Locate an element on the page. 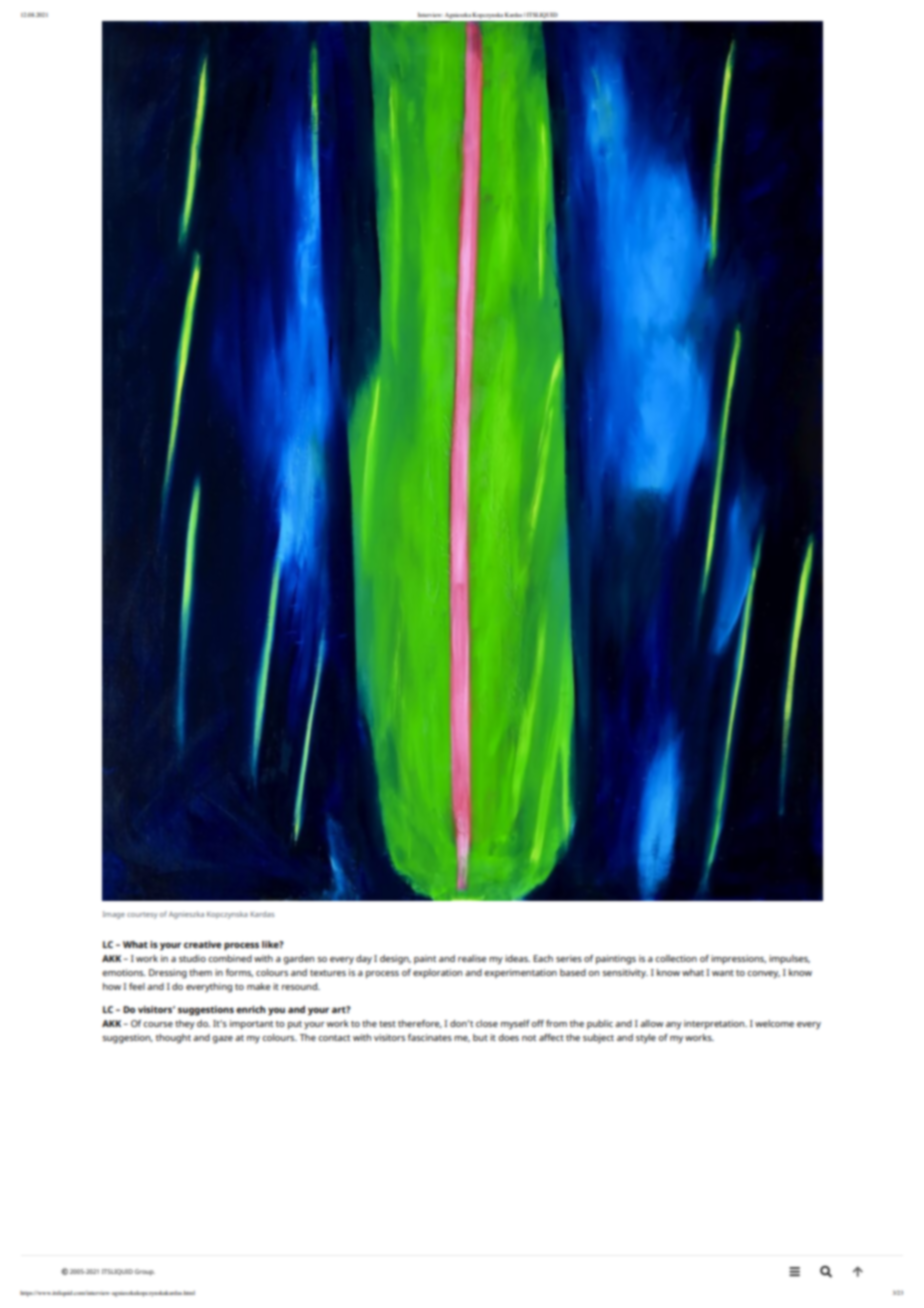 The image size is (924, 1308). realise is located at coordinates (472, 958).
